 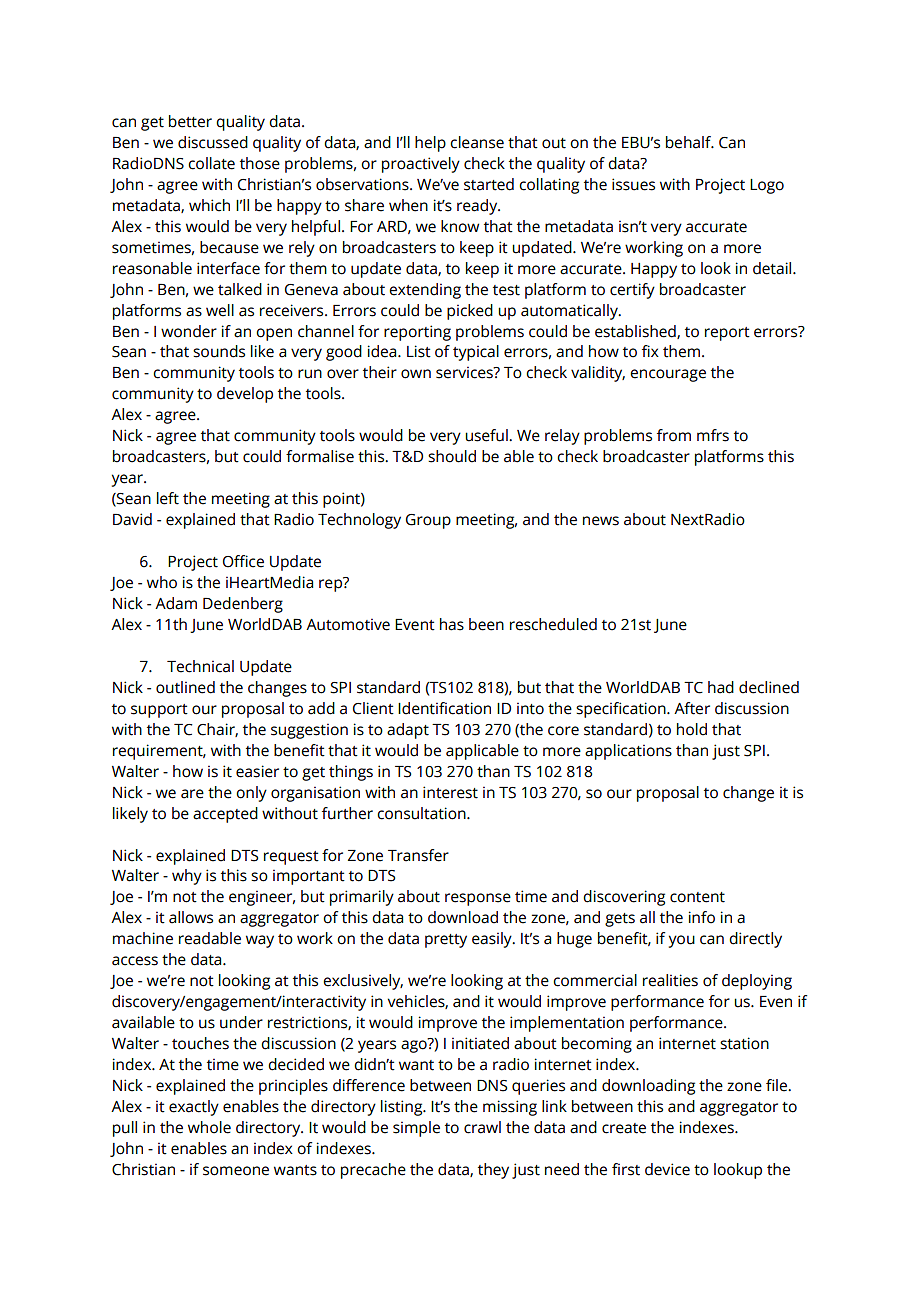 I want to click on cleanse, so click(x=477, y=142).
